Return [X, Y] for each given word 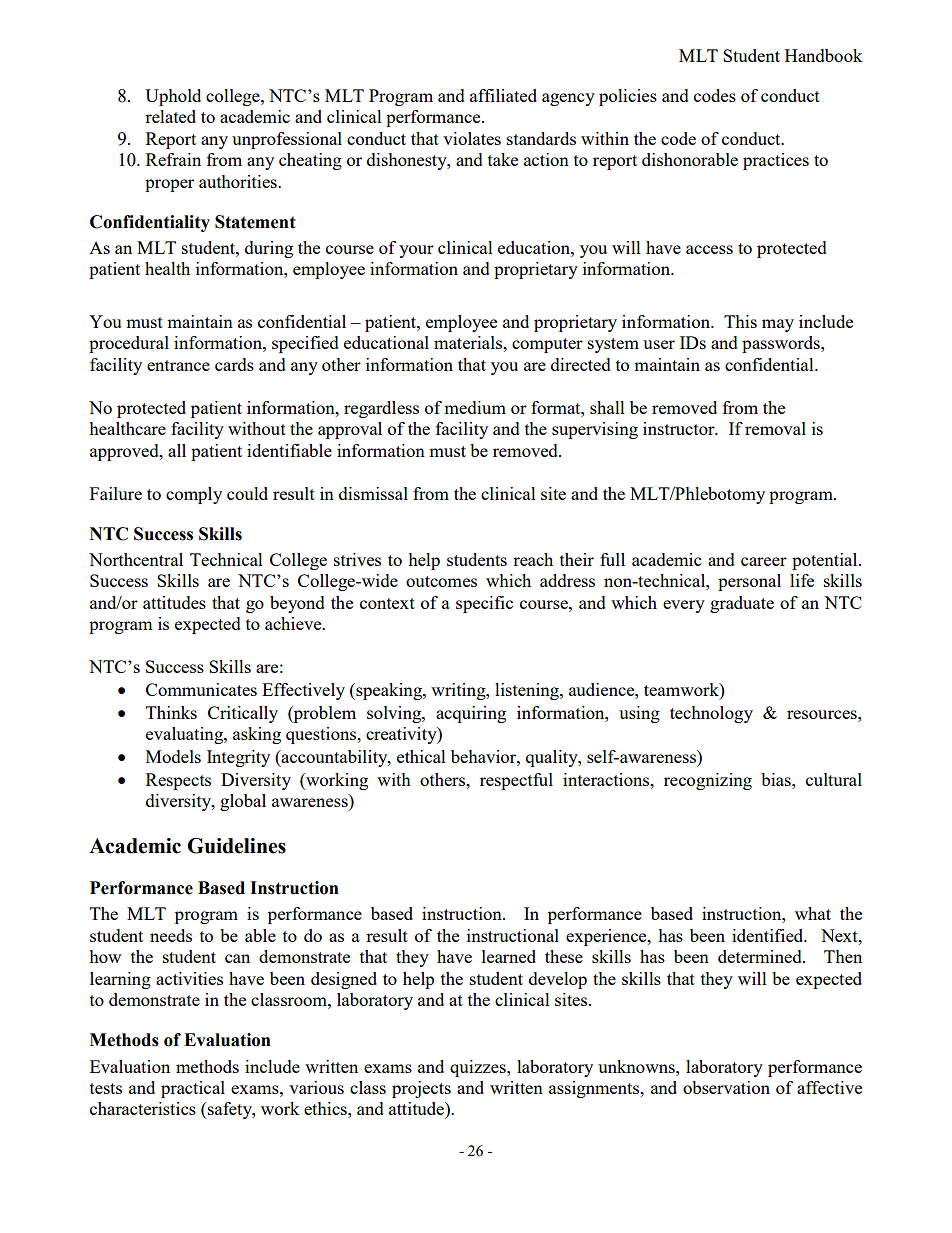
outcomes [441, 581]
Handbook [824, 55]
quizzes [479, 1068]
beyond [297, 604]
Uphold [173, 97]
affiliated [503, 95]
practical [193, 1089]
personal [749, 582]
